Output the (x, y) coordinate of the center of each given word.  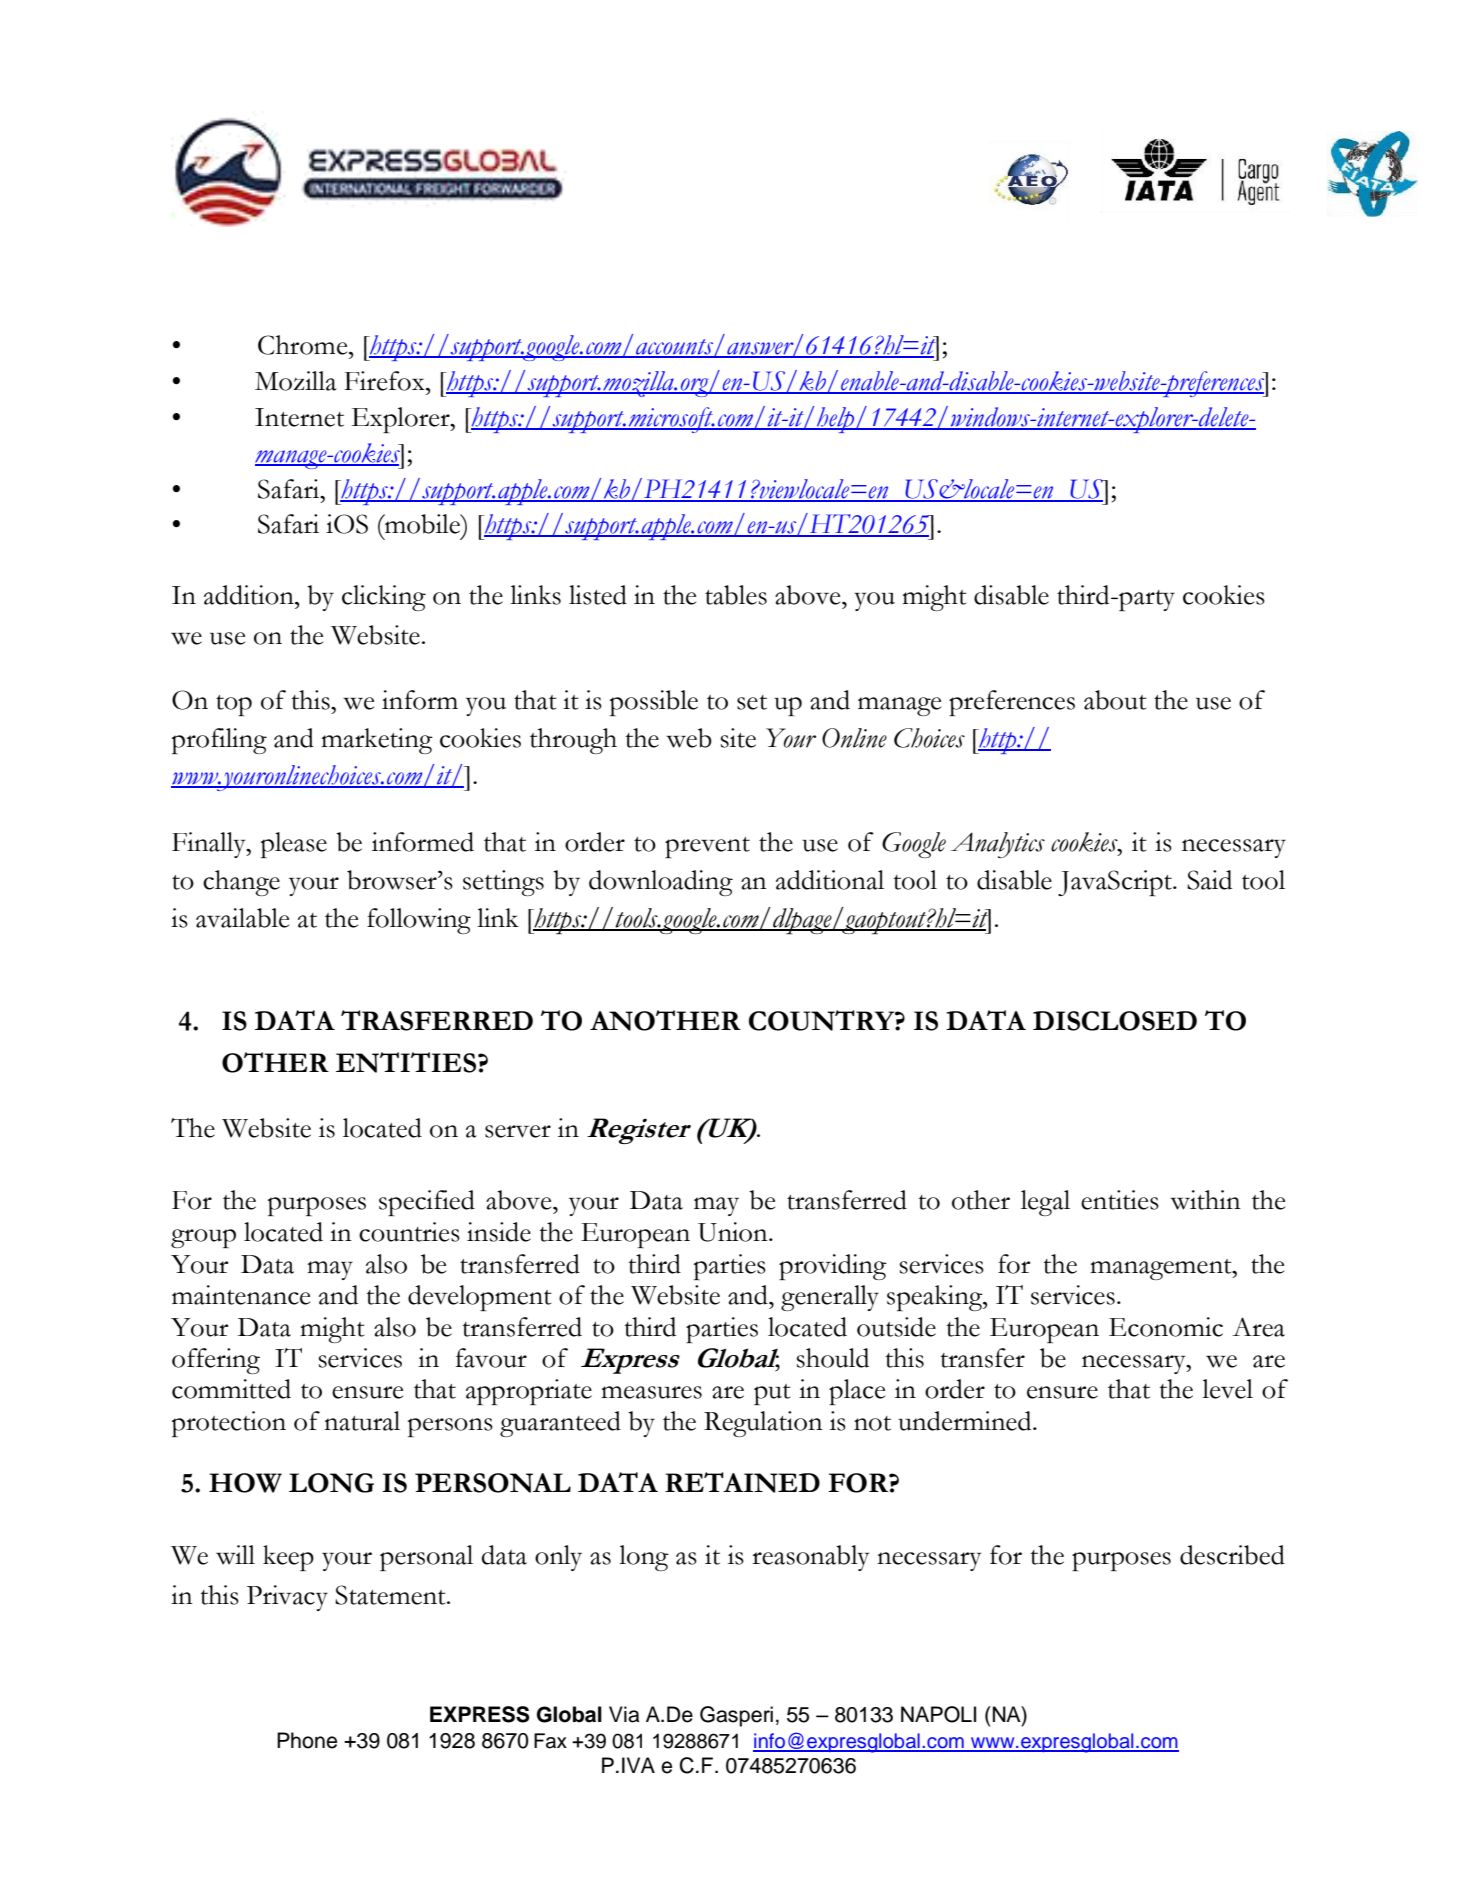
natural (362, 1421)
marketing (377, 741)
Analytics (998, 845)
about (1115, 700)
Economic (1166, 1327)
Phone (307, 1740)
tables (736, 595)
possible (654, 703)
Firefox (385, 381)
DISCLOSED (1115, 1021)
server (518, 1131)
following (419, 921)
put (772, 1394)
